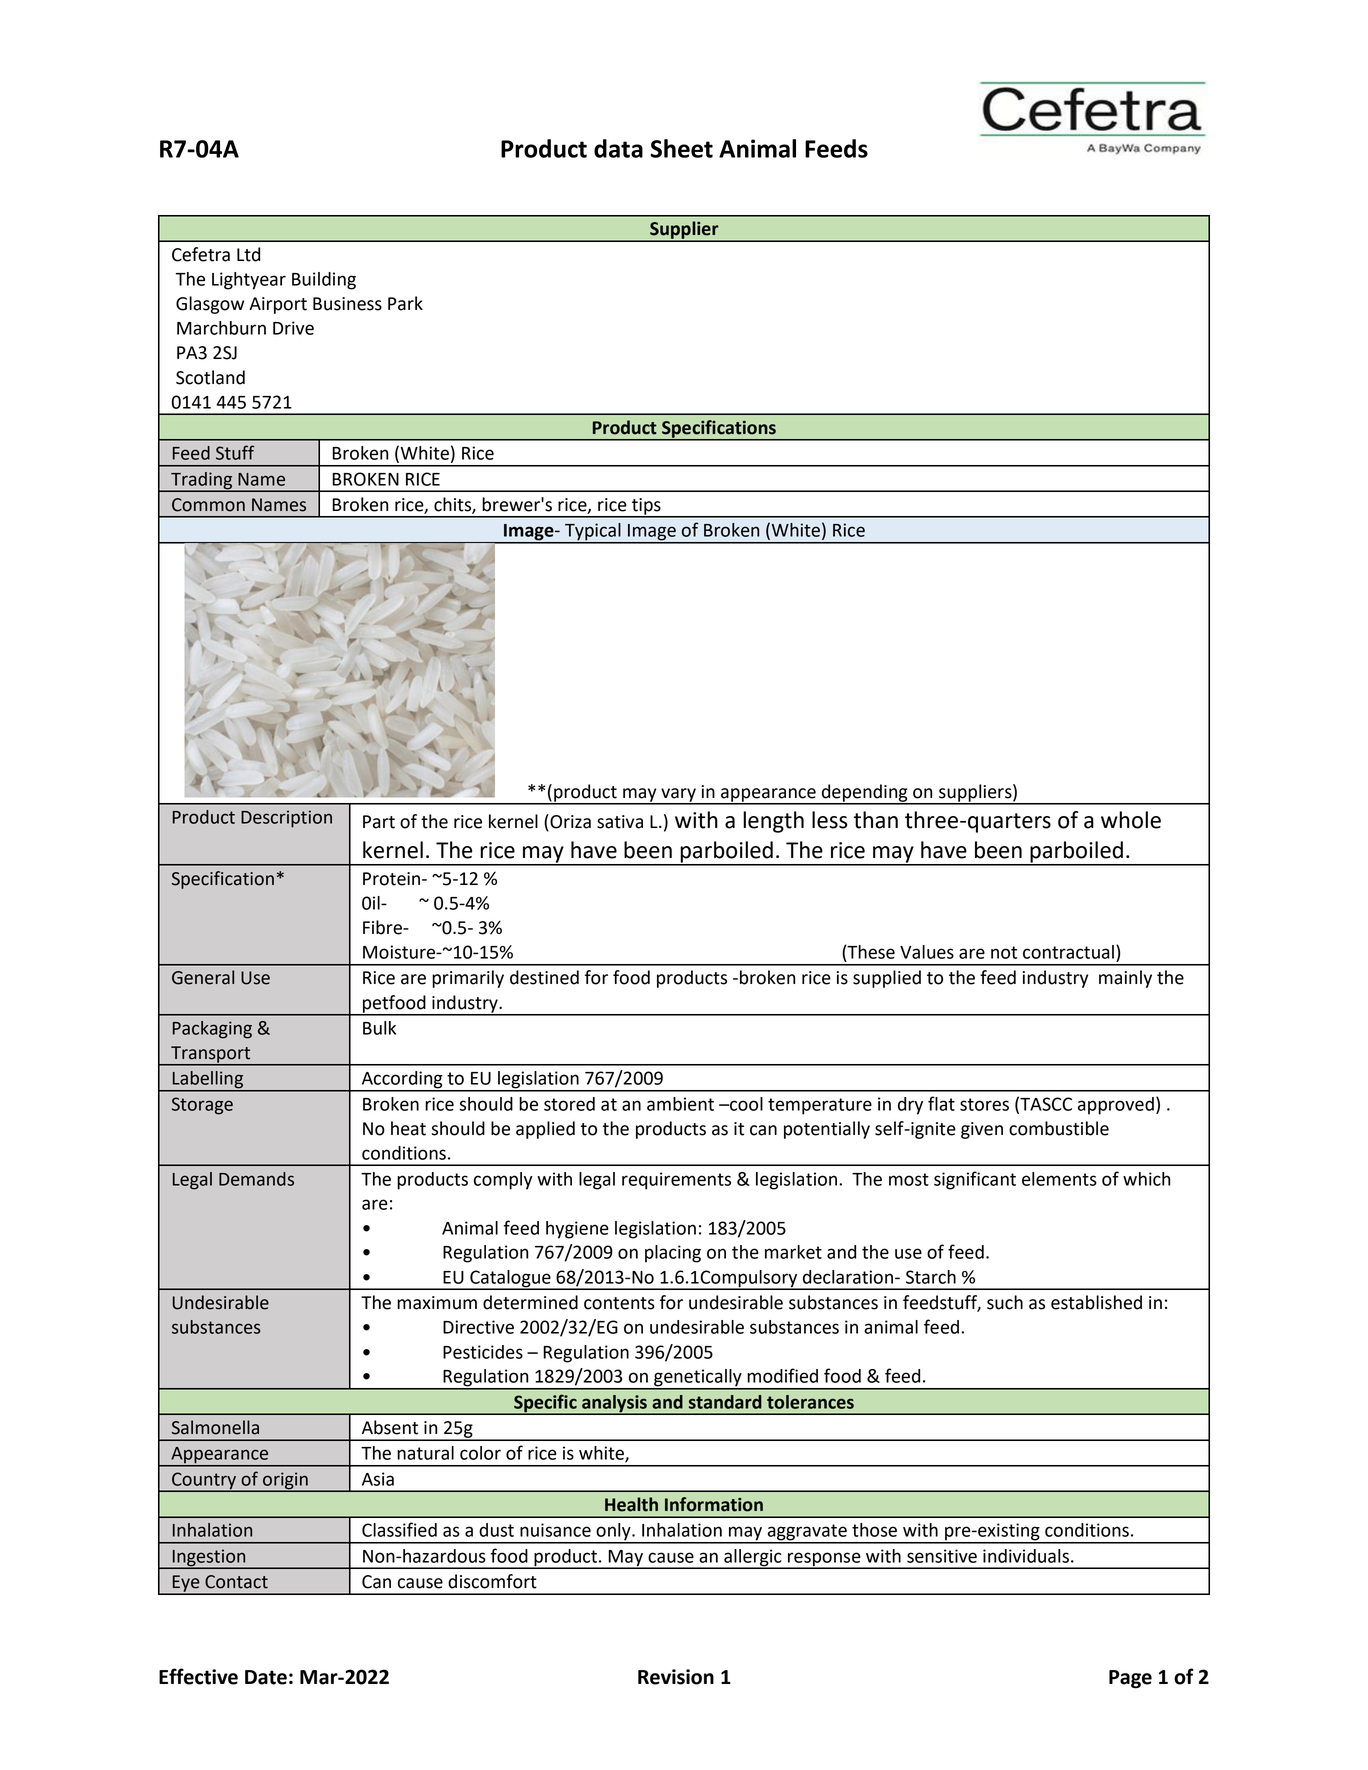 This image has height=1770, width=1368. Describe the element at coordinates (208, 505) in the image. I see `Common` at that location.
